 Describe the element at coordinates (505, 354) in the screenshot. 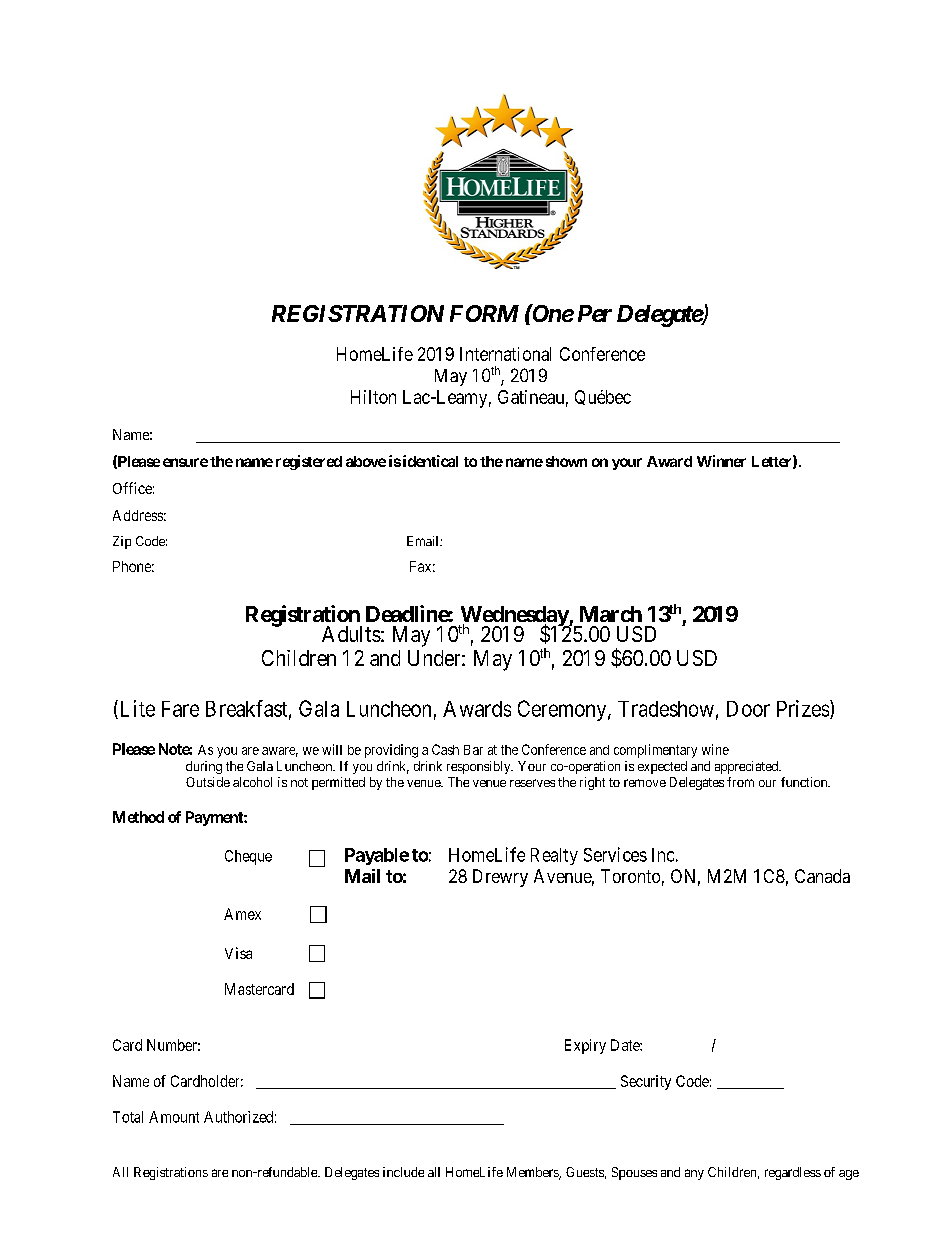

I see `International` at that location.
